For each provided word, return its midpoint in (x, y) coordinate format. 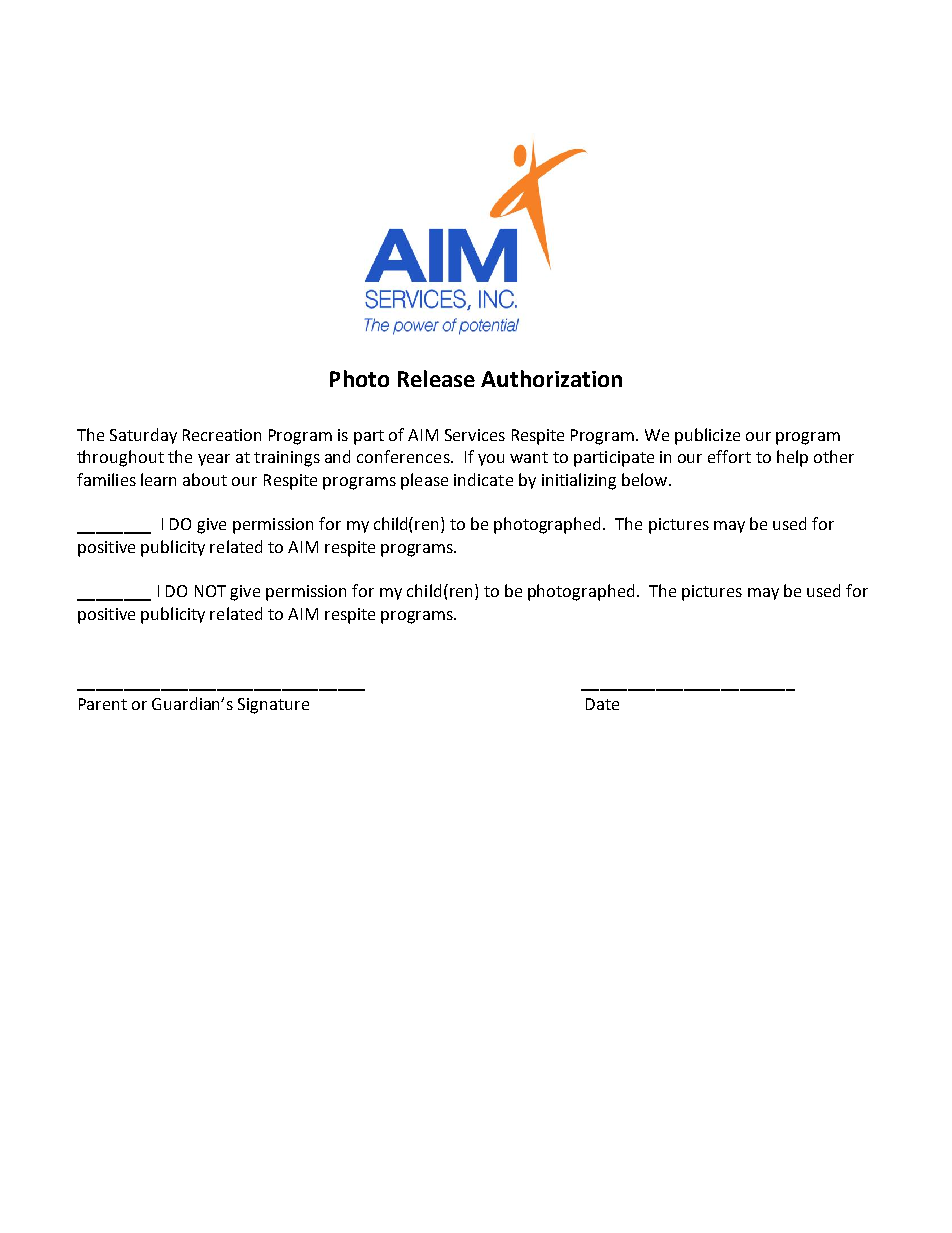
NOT (210, 591)
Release (436, 378)
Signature (273, 706)
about (205, 479)
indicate (483, 479)
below (646, 479)
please (424, 481)
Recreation (222, 435)
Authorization (551, 378)
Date (602, 704)
